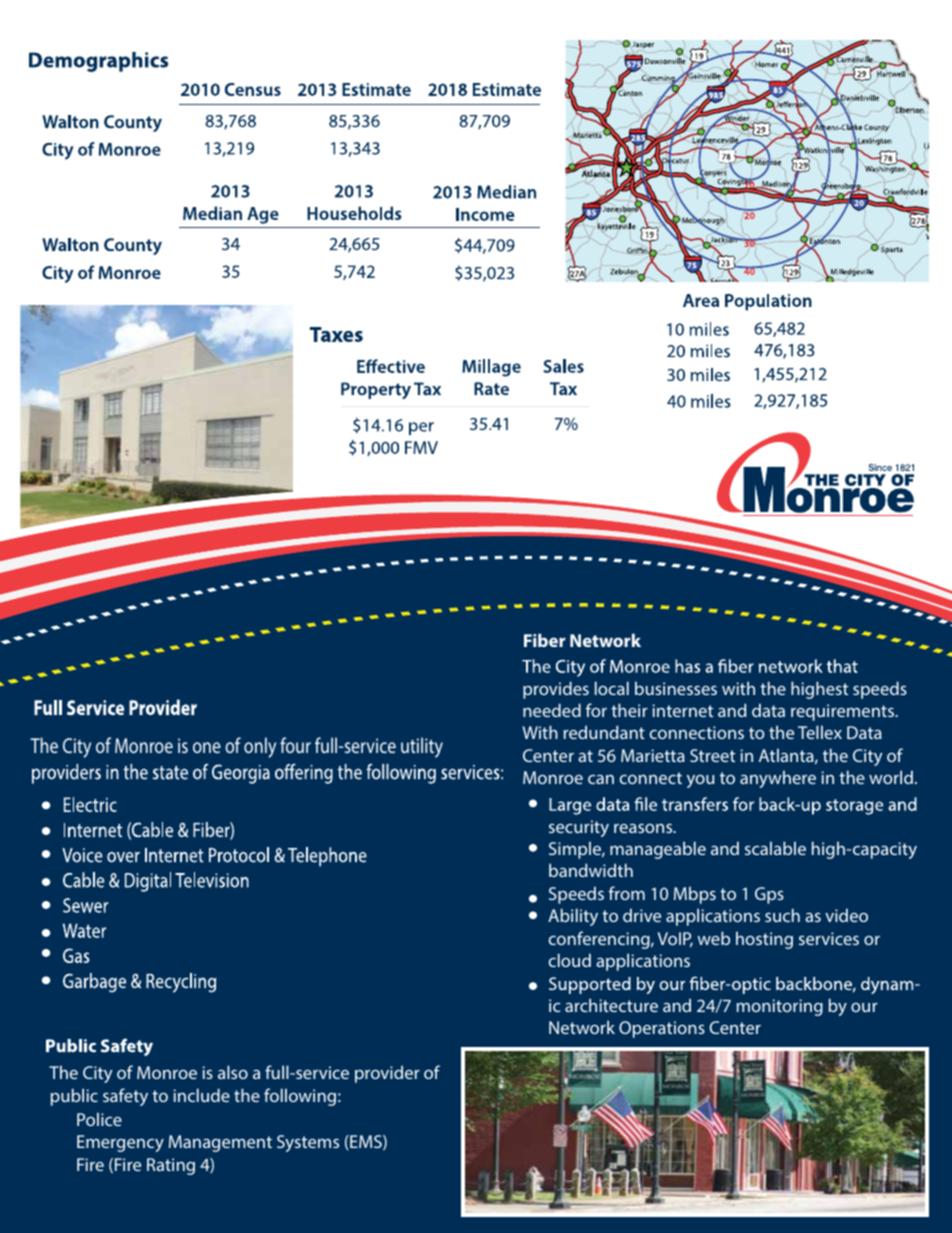 The height and width of the screenshot is (1233, 952). I want to click on Fiber, so click(545, 640).
